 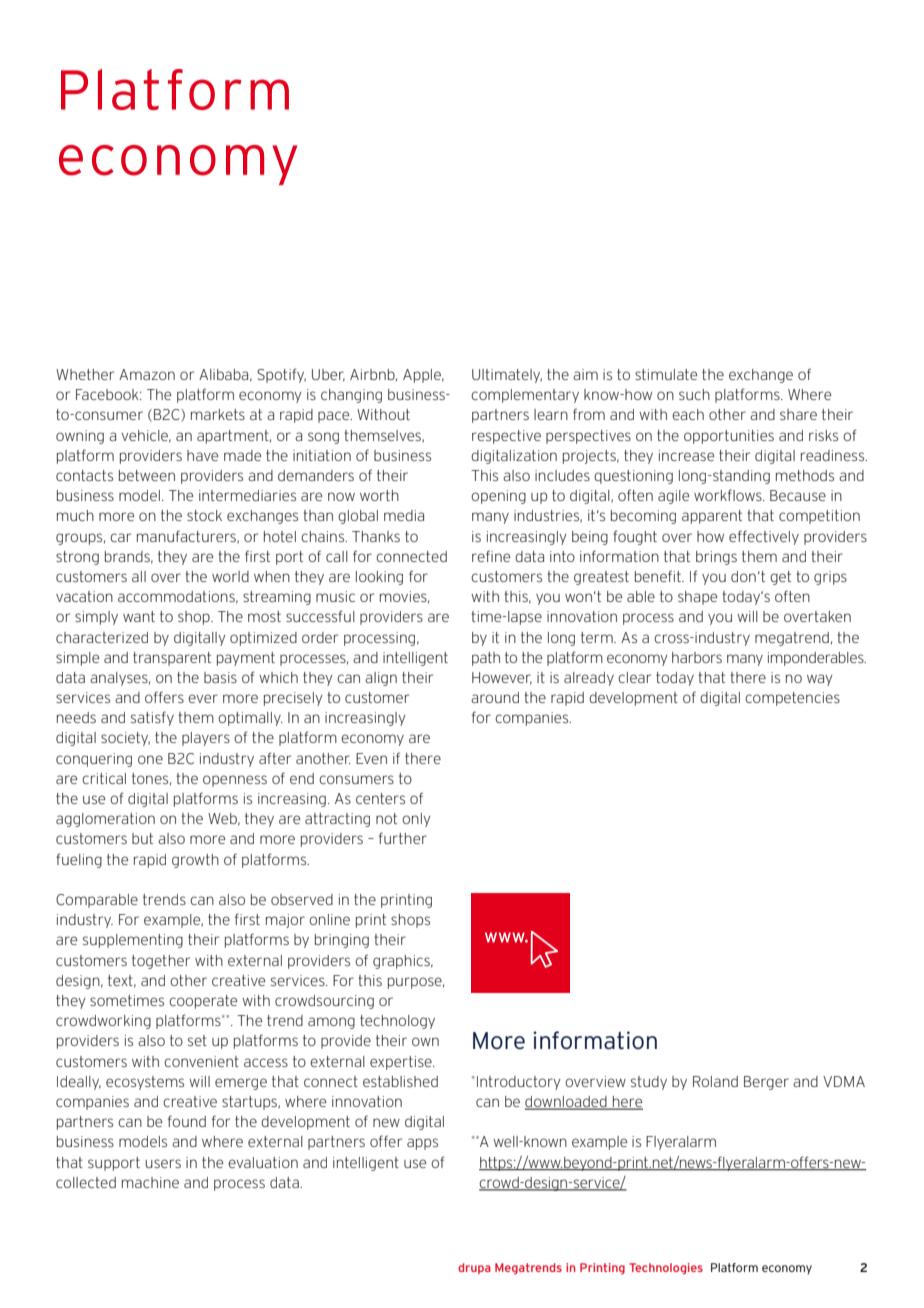 I want to click on manufacturers, so click(x=187, y=536).
